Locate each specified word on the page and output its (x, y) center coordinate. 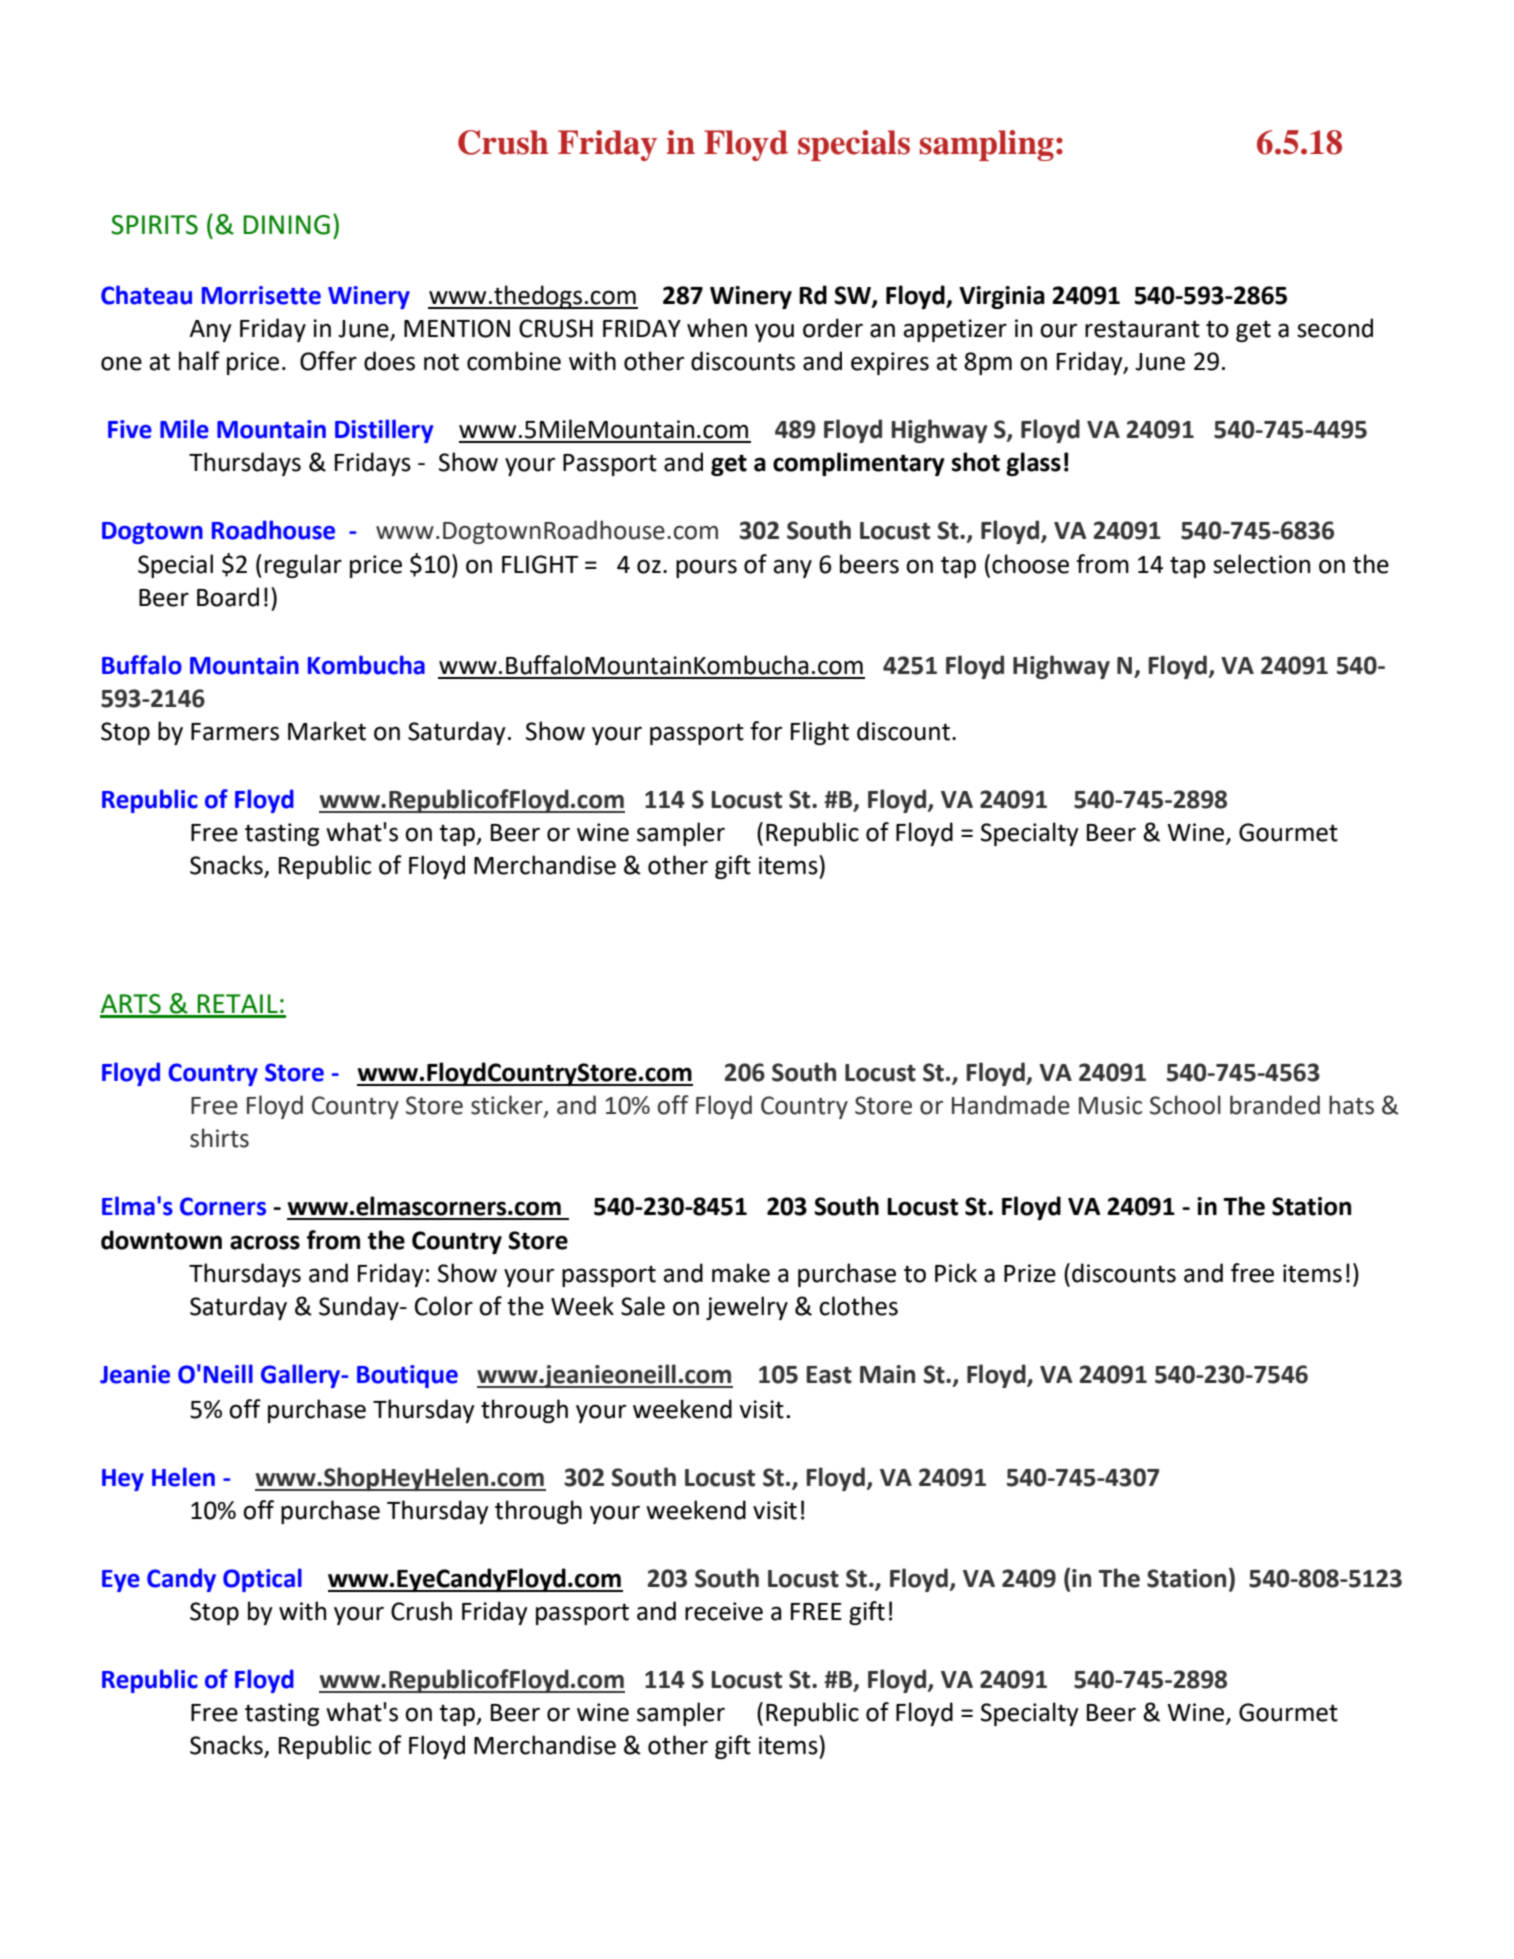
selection (1261, 564)
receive (724, 1611)
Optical (262, 1580)
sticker (508, 1106)
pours (706, 568)
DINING (286, 225)
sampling (987, 145)
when (717, 328)
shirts (219, 1138)
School (1185, 1105)
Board (228, 597)
